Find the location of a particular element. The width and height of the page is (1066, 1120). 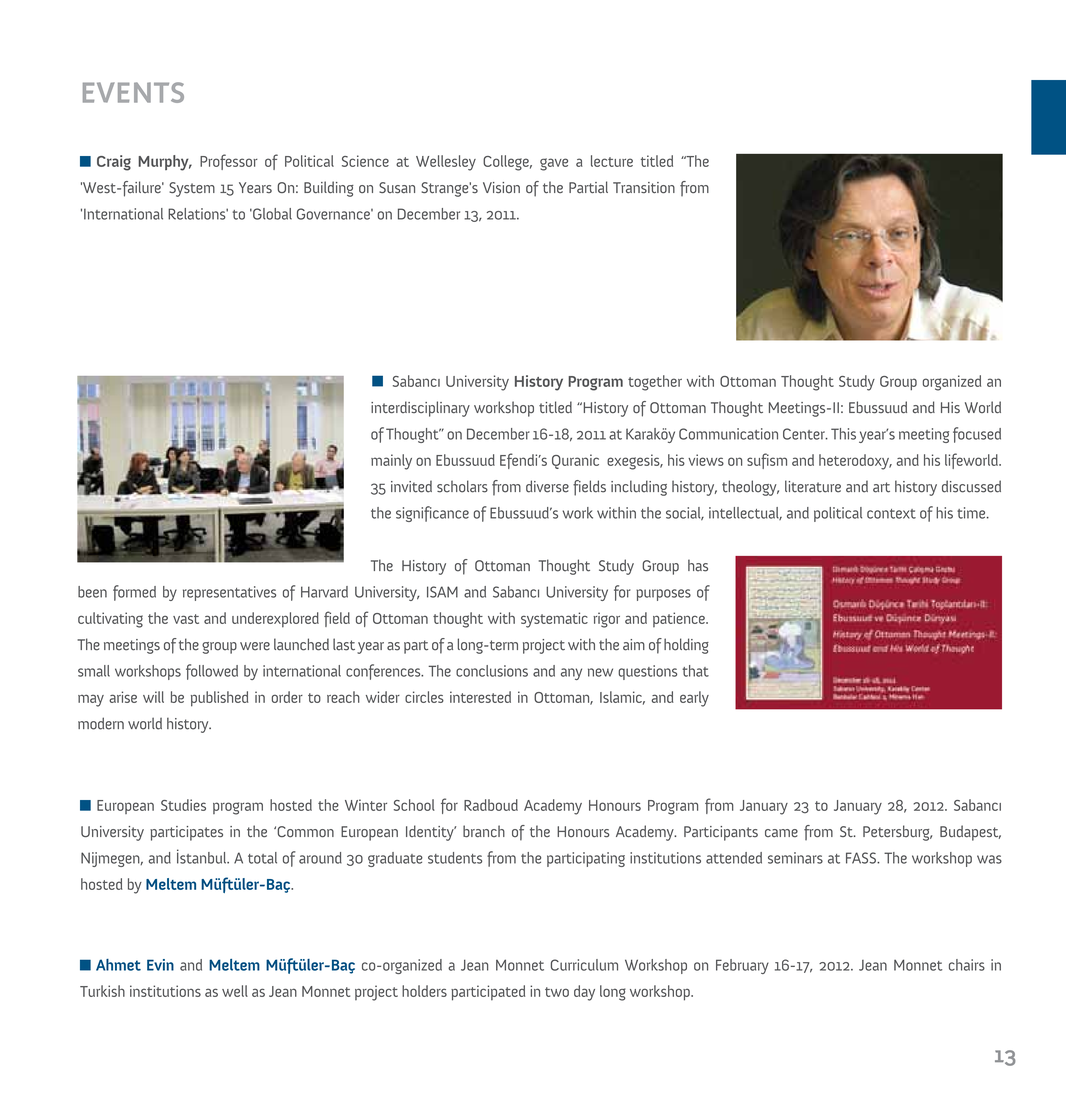

This is located at coordinates (843, 434).
